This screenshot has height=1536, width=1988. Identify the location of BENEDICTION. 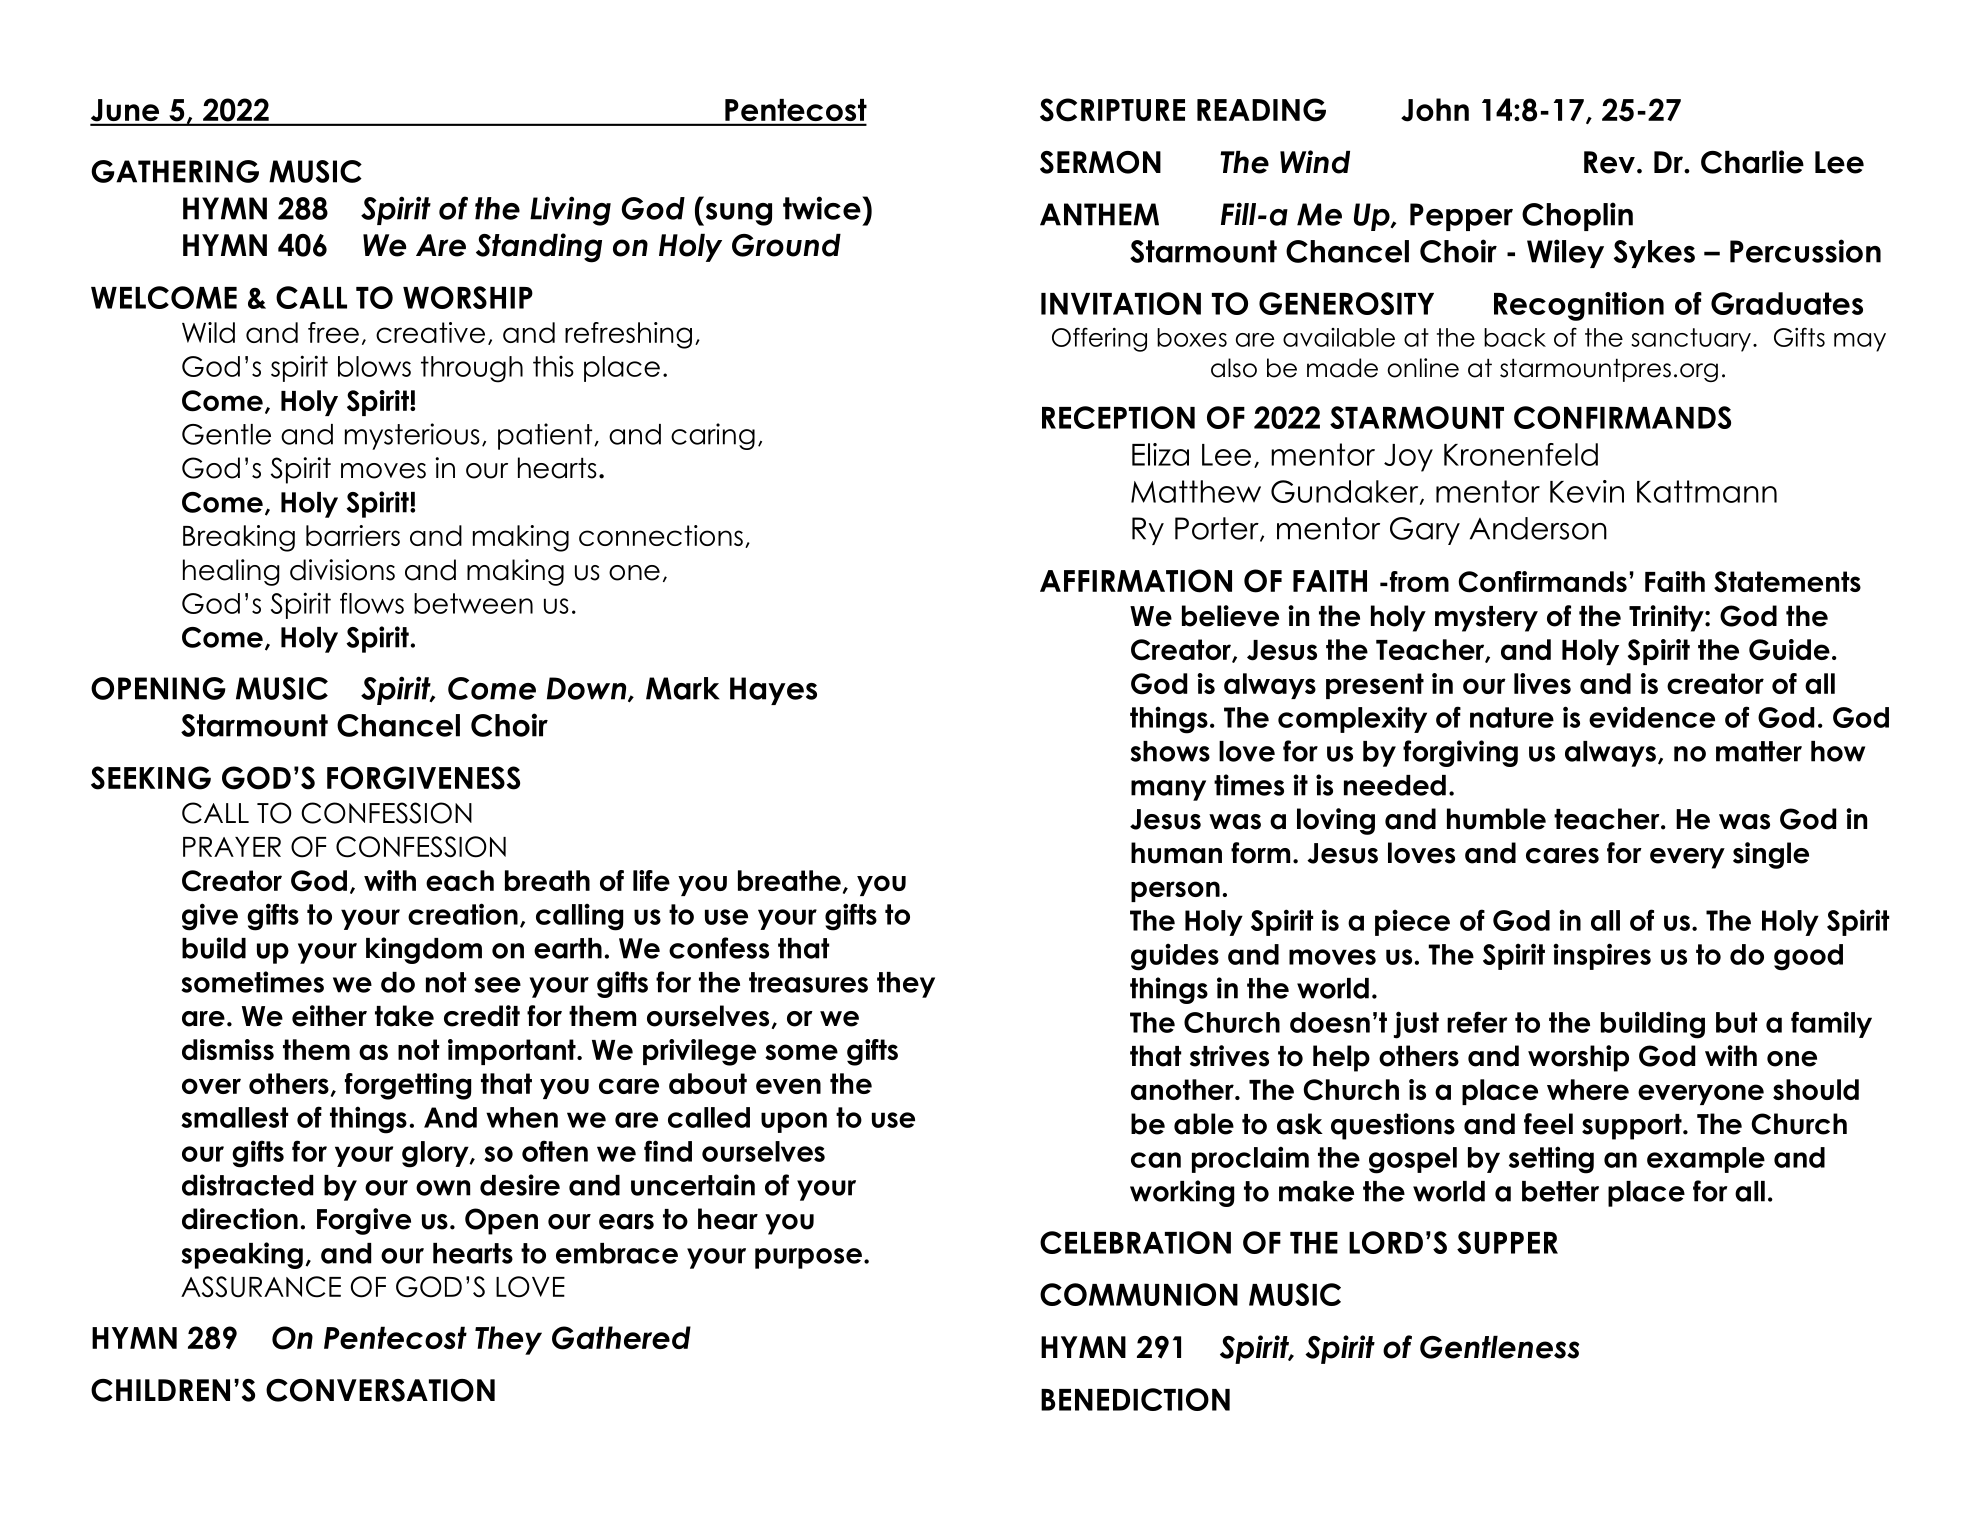
(1135, 1399).
